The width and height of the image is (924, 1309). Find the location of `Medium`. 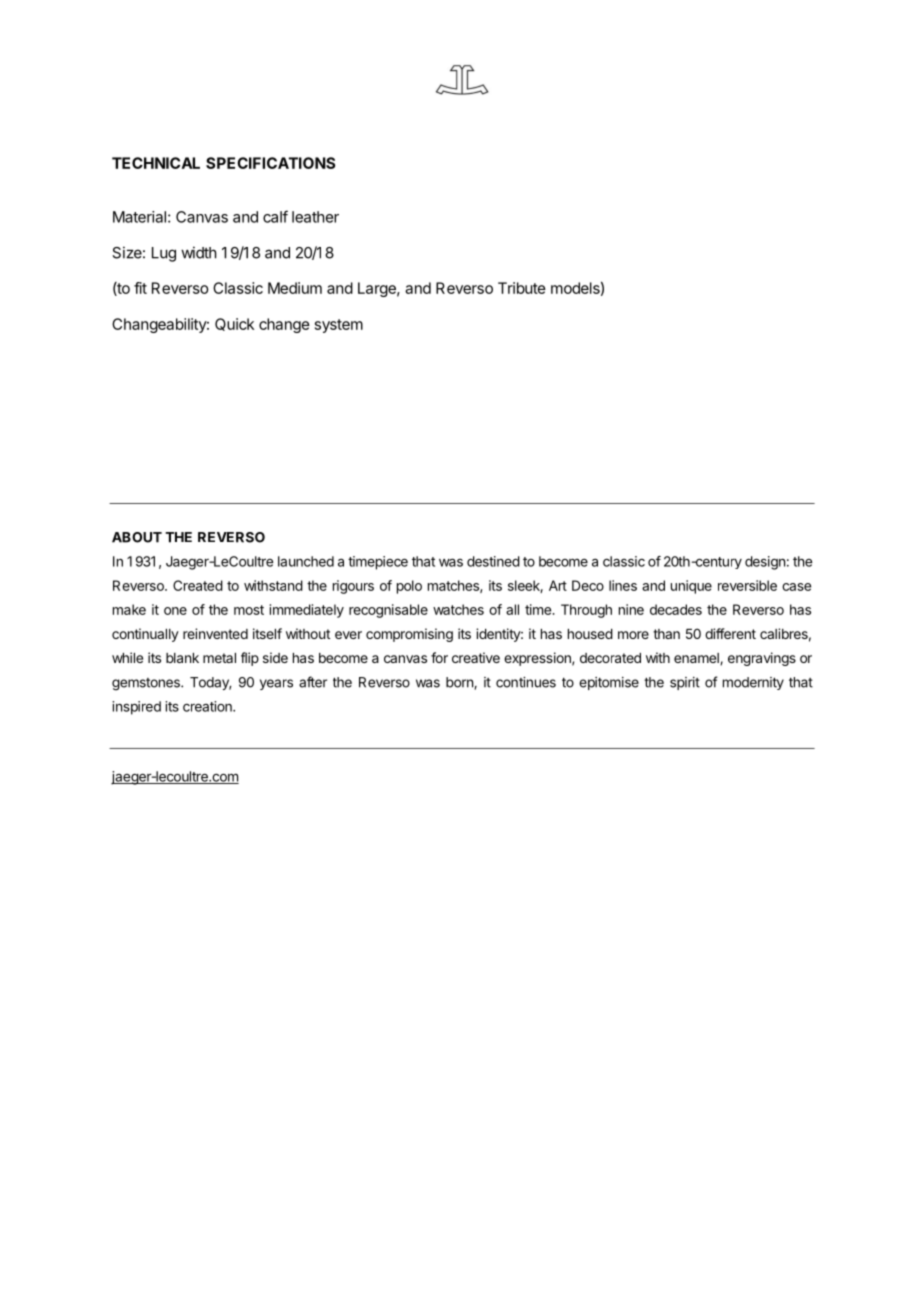

Medium is located at coordinates (295, 288).
